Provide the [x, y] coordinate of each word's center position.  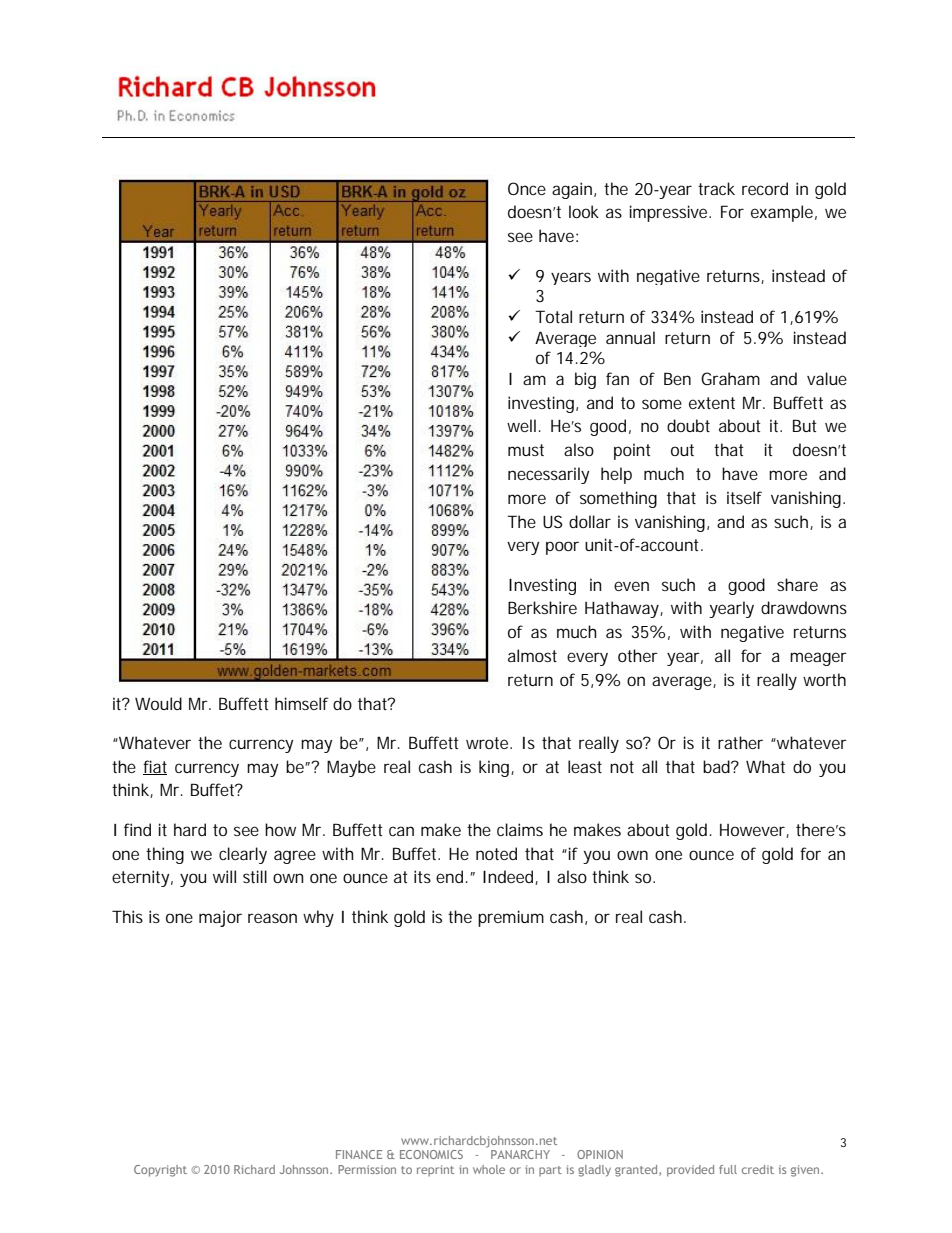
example [782, 213]
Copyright [160, 1171]
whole [489, 1169]
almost [532, 655]
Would [158, 703]
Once [527, 188]
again [572, 190]
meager [818, 659]
